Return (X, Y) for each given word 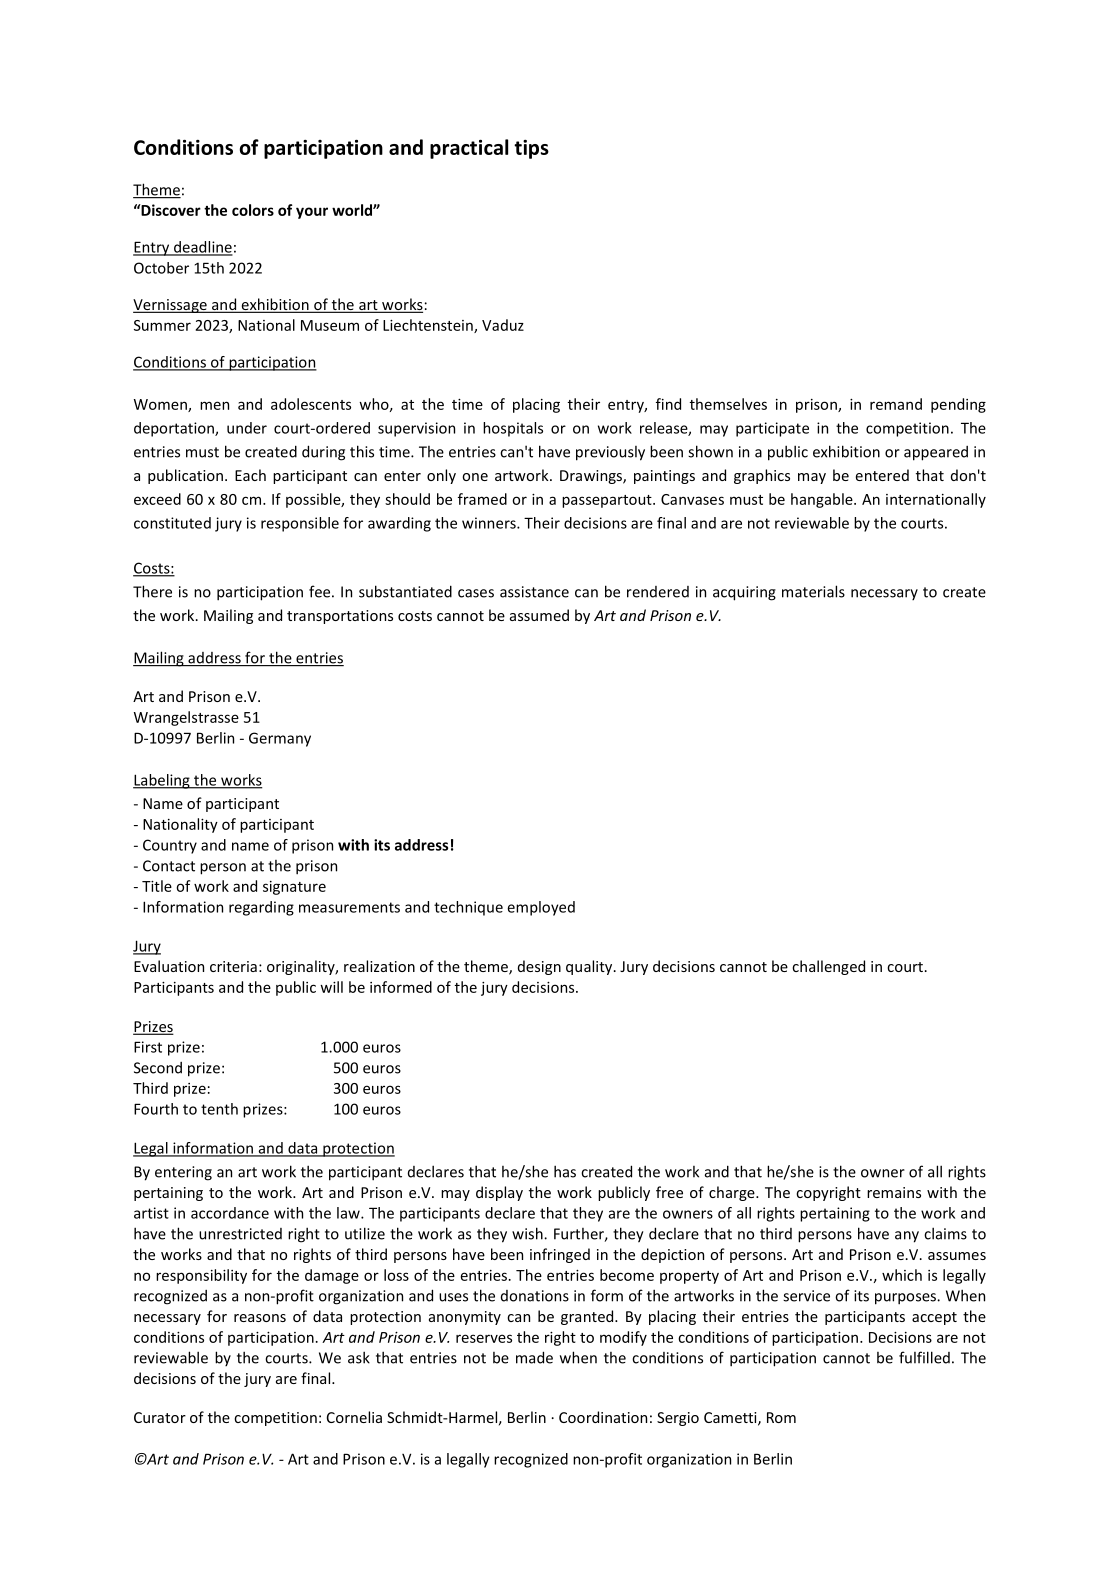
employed (541, 908)
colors (253, 210)
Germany (280, 739)
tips (531, 149)
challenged (828, 967)
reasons (260, 1318)
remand (896, 404)
